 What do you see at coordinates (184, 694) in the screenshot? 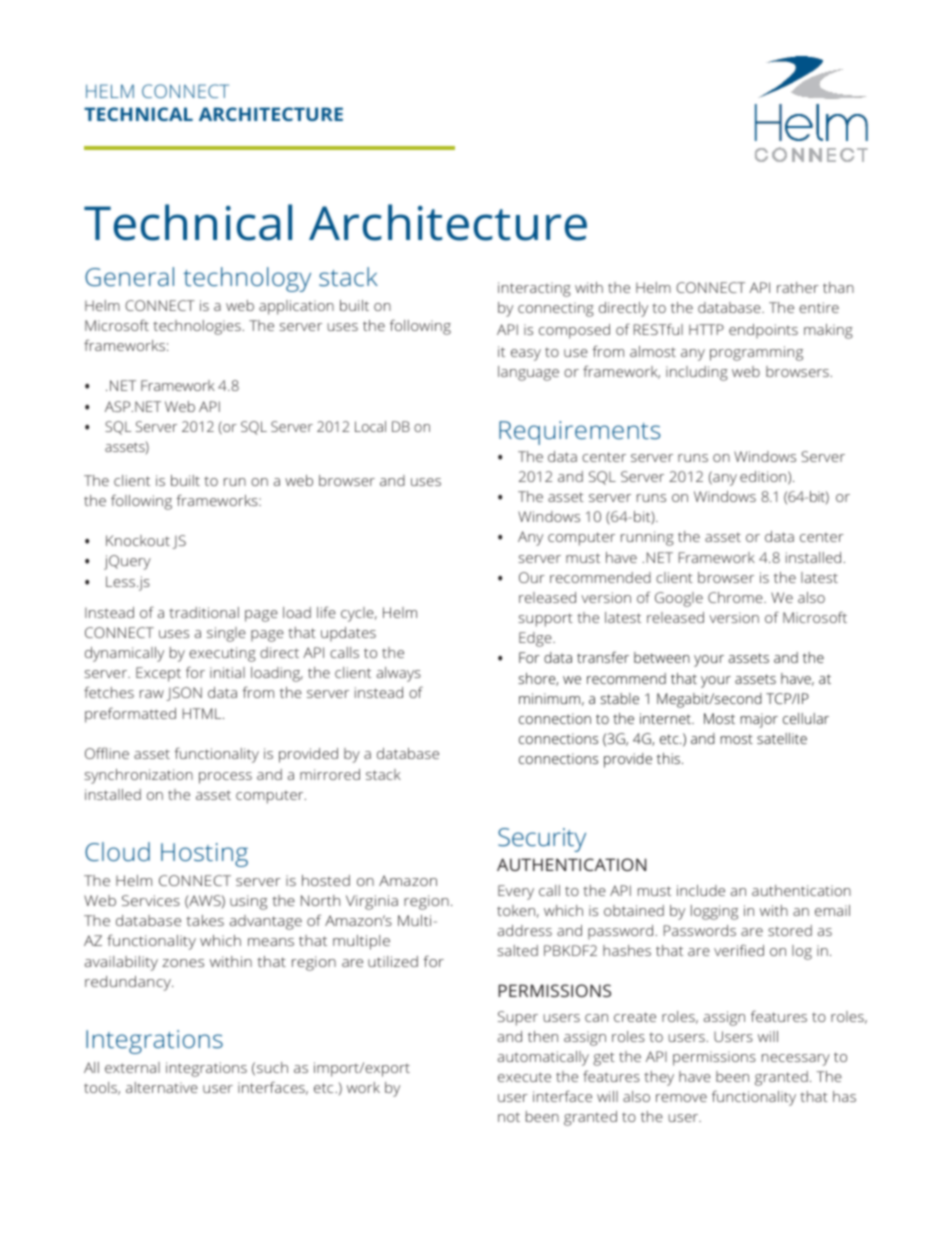
I see `JSON` at bounding box center [184, 694].
